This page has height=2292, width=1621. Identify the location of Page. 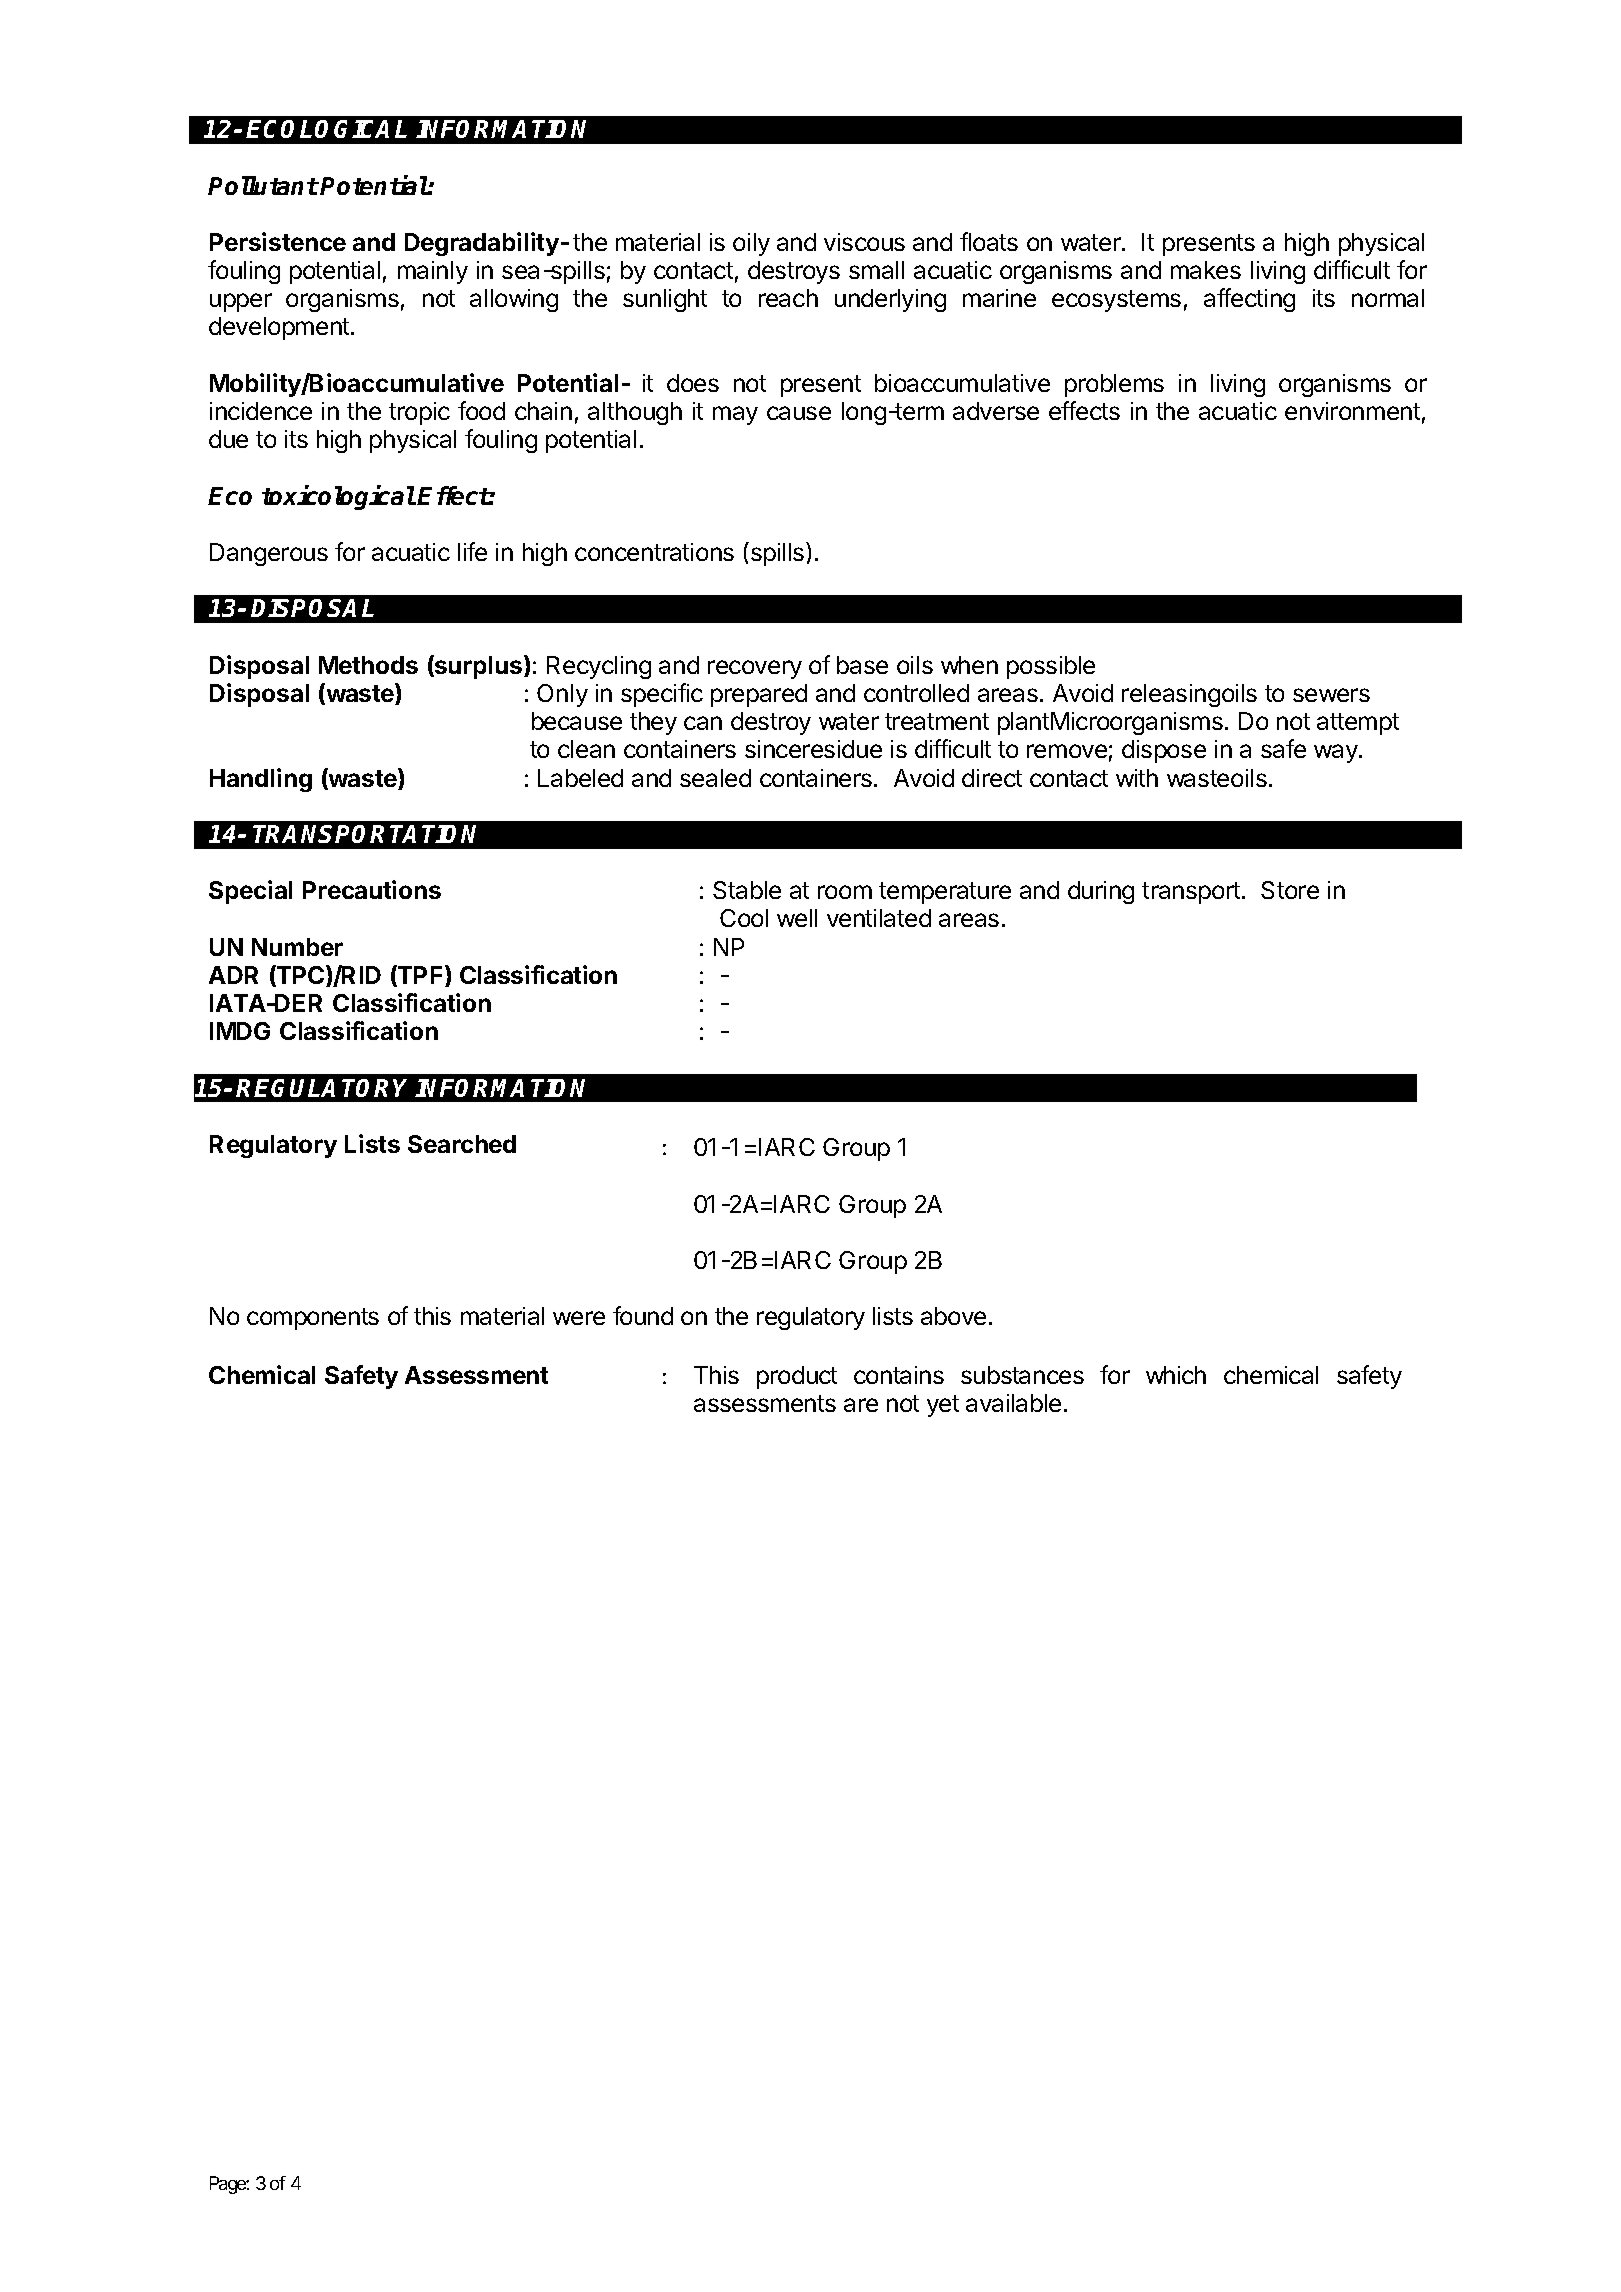
(228, 2185).
